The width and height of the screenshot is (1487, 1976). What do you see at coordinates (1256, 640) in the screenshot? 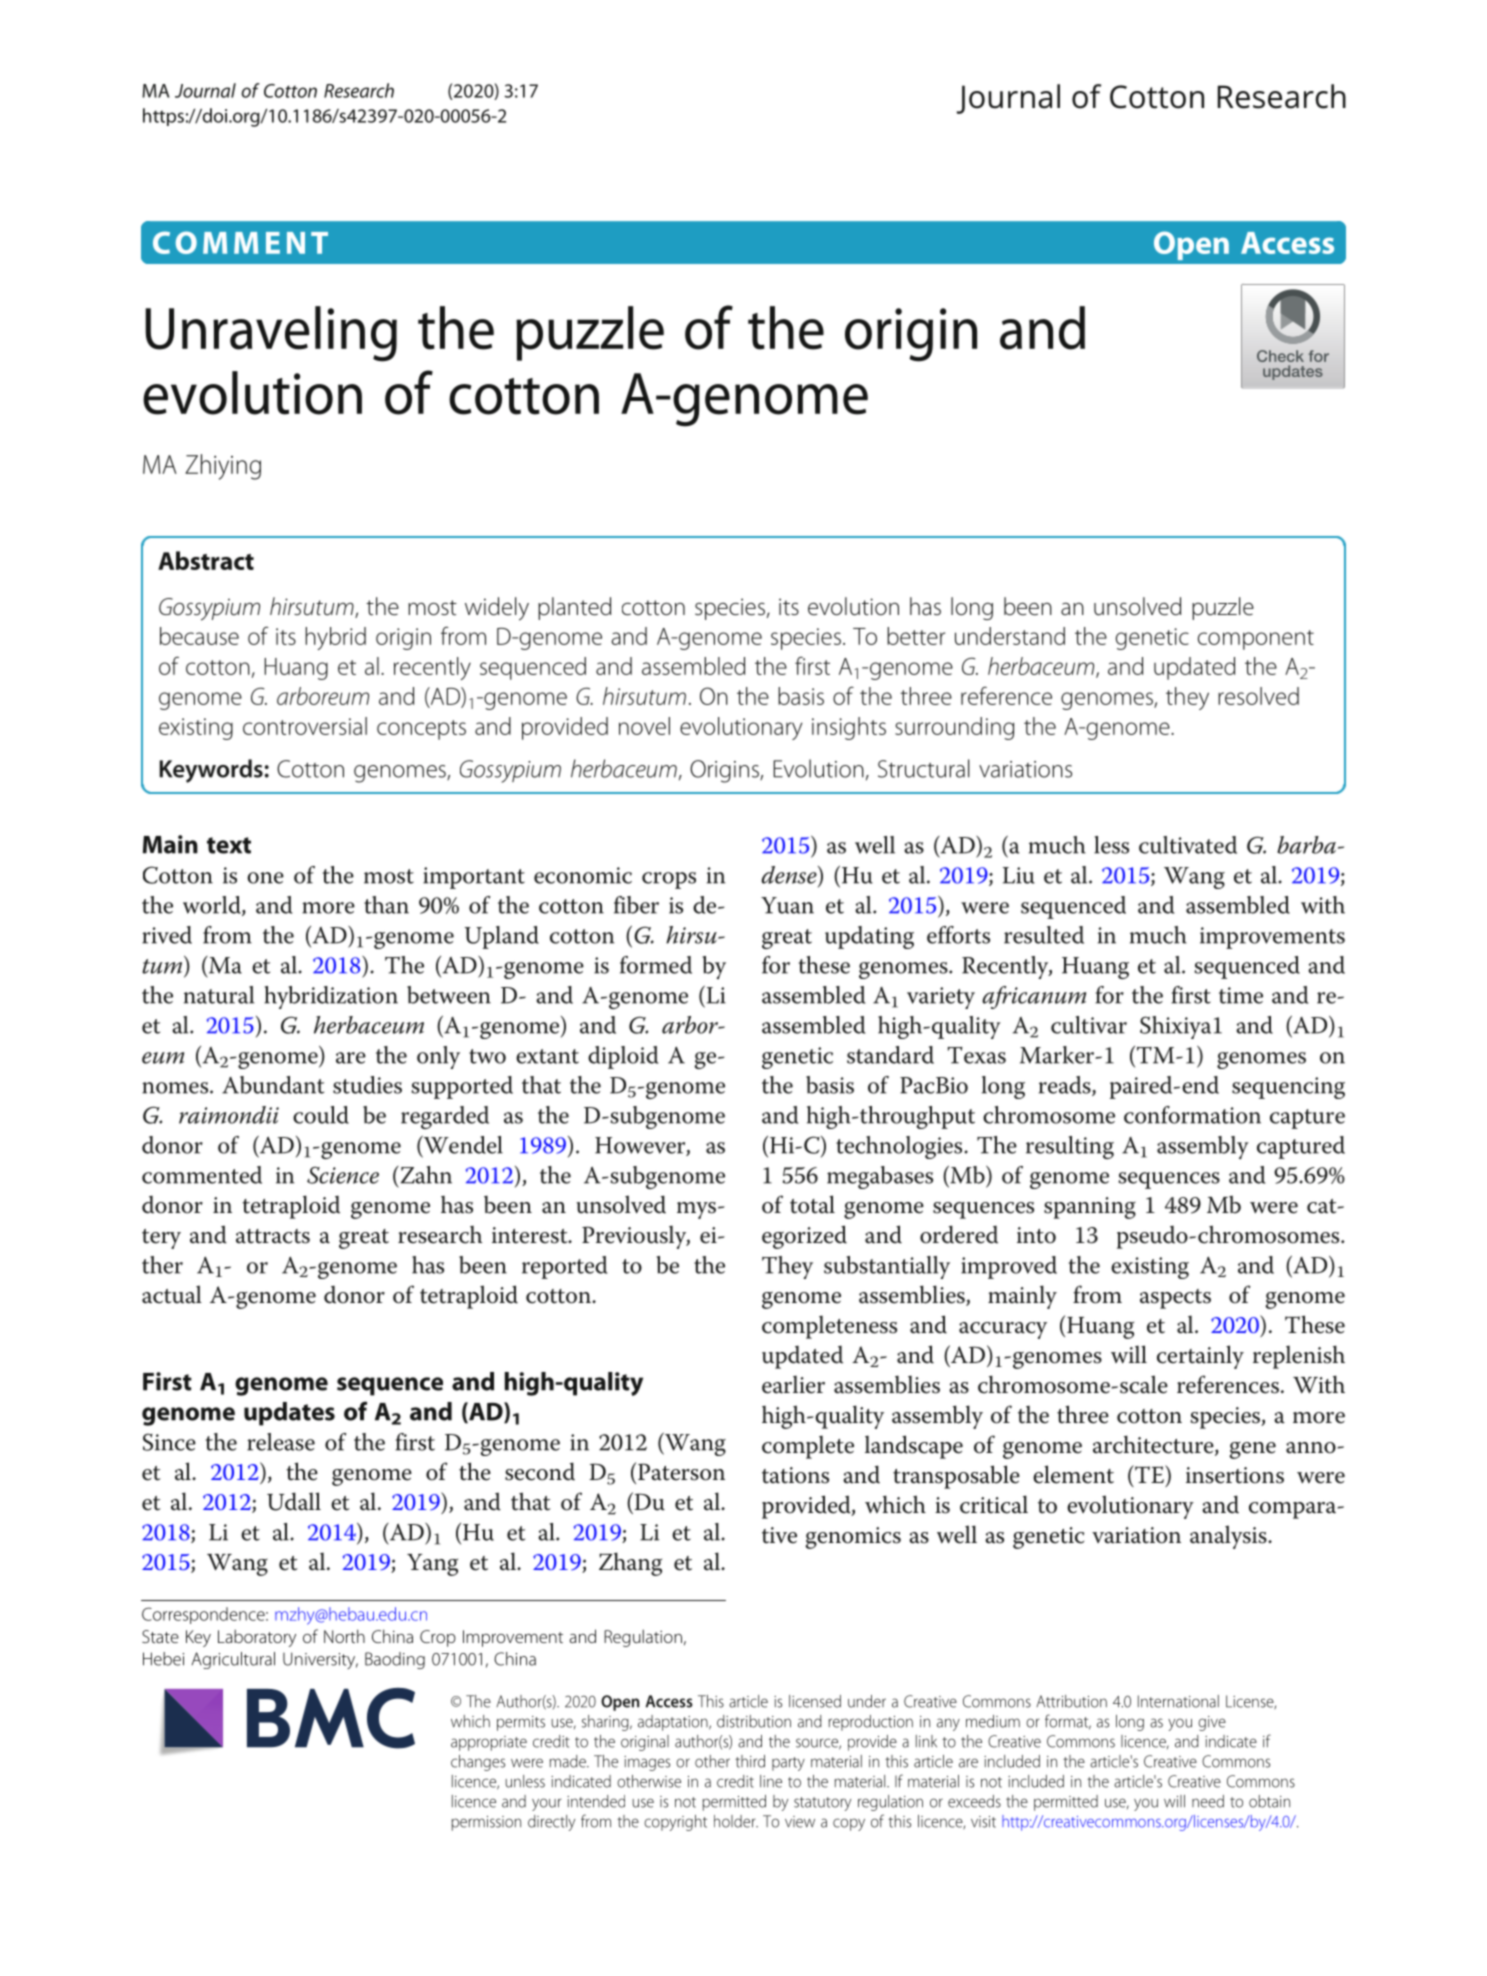
I see `component` at bounding box center [1256, 640].
